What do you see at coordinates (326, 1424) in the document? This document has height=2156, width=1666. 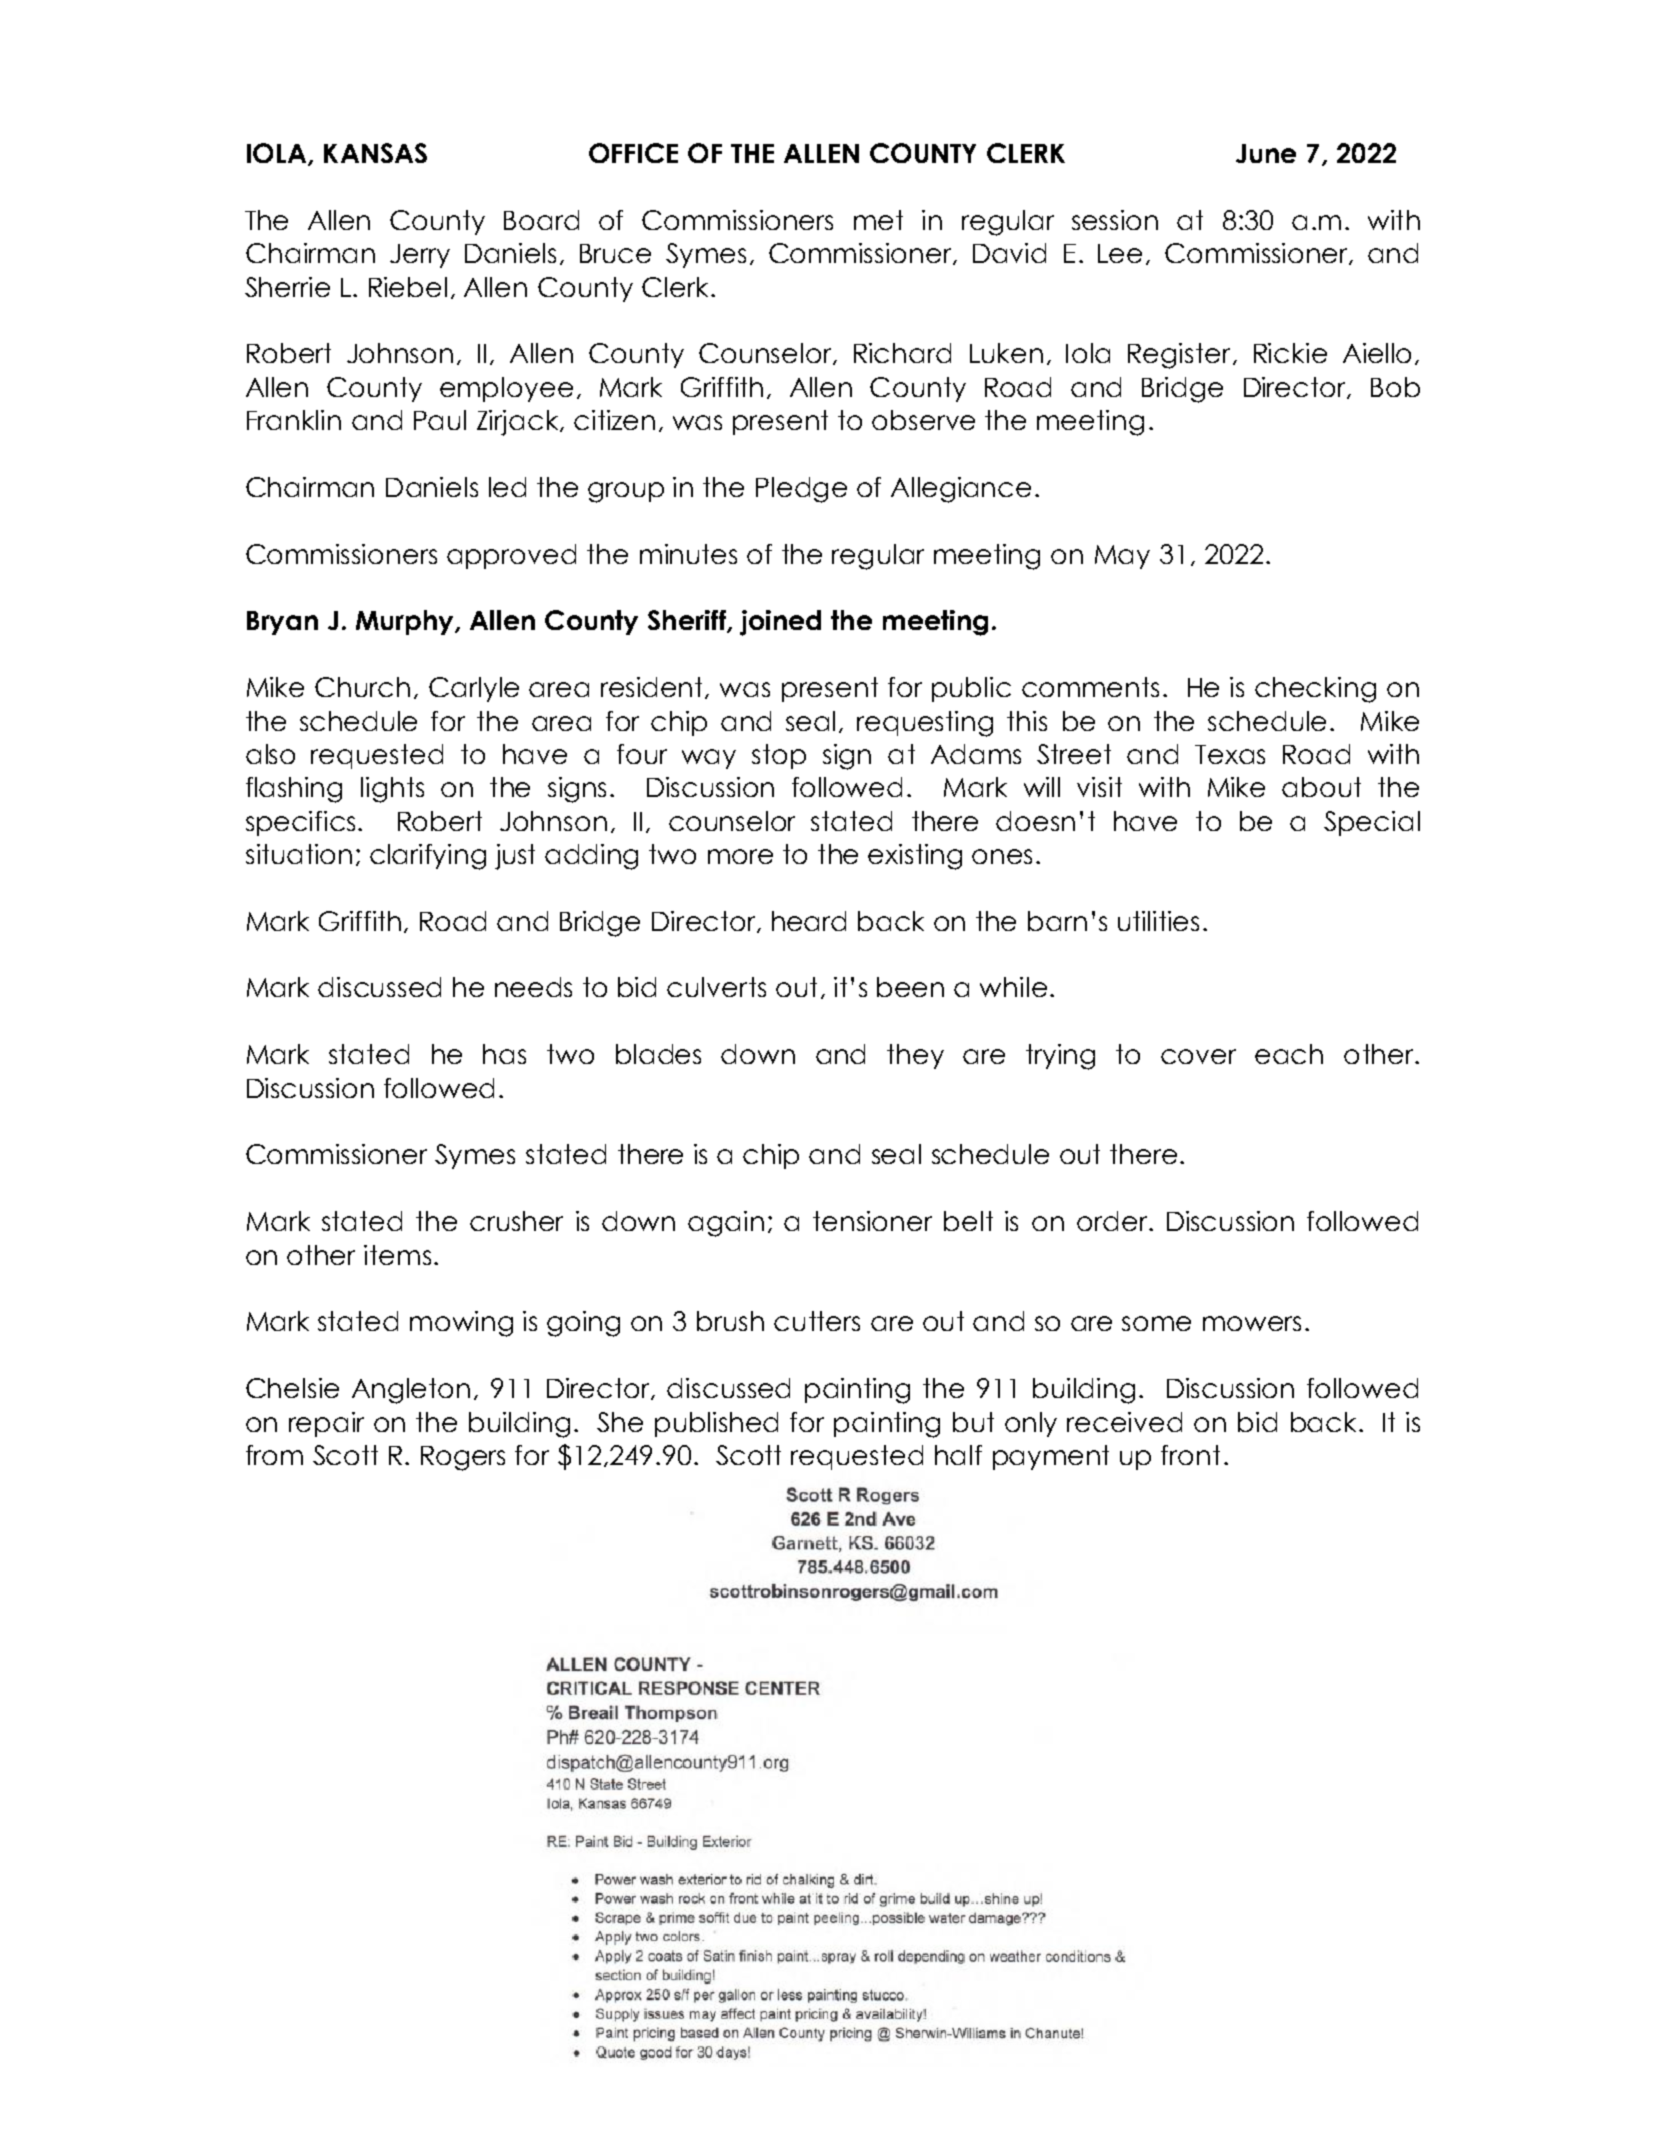 I see `repair` at bounding box center [326, 1424].
